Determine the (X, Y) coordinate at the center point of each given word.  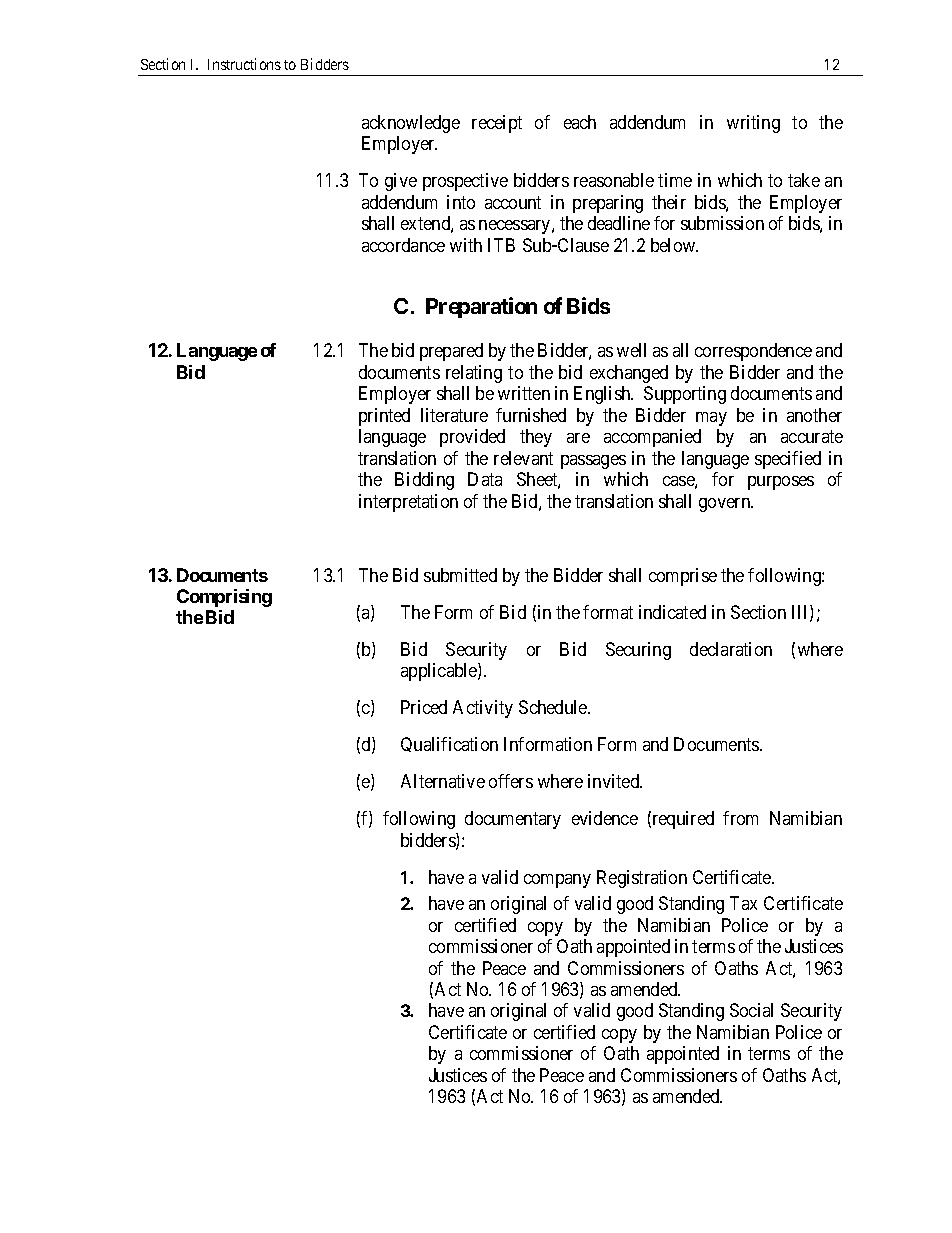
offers (511, 781)
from (740, 818)
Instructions (244, 64)
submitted (460, 575)
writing (753, 124)
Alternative (443, 781)
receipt (497, 124)
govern (726, 505)
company (557, 881)
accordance (403, 245)
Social (751, 1010)
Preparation (481, 307)
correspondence (753, 352)
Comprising (224, 598)
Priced (424, 707)
